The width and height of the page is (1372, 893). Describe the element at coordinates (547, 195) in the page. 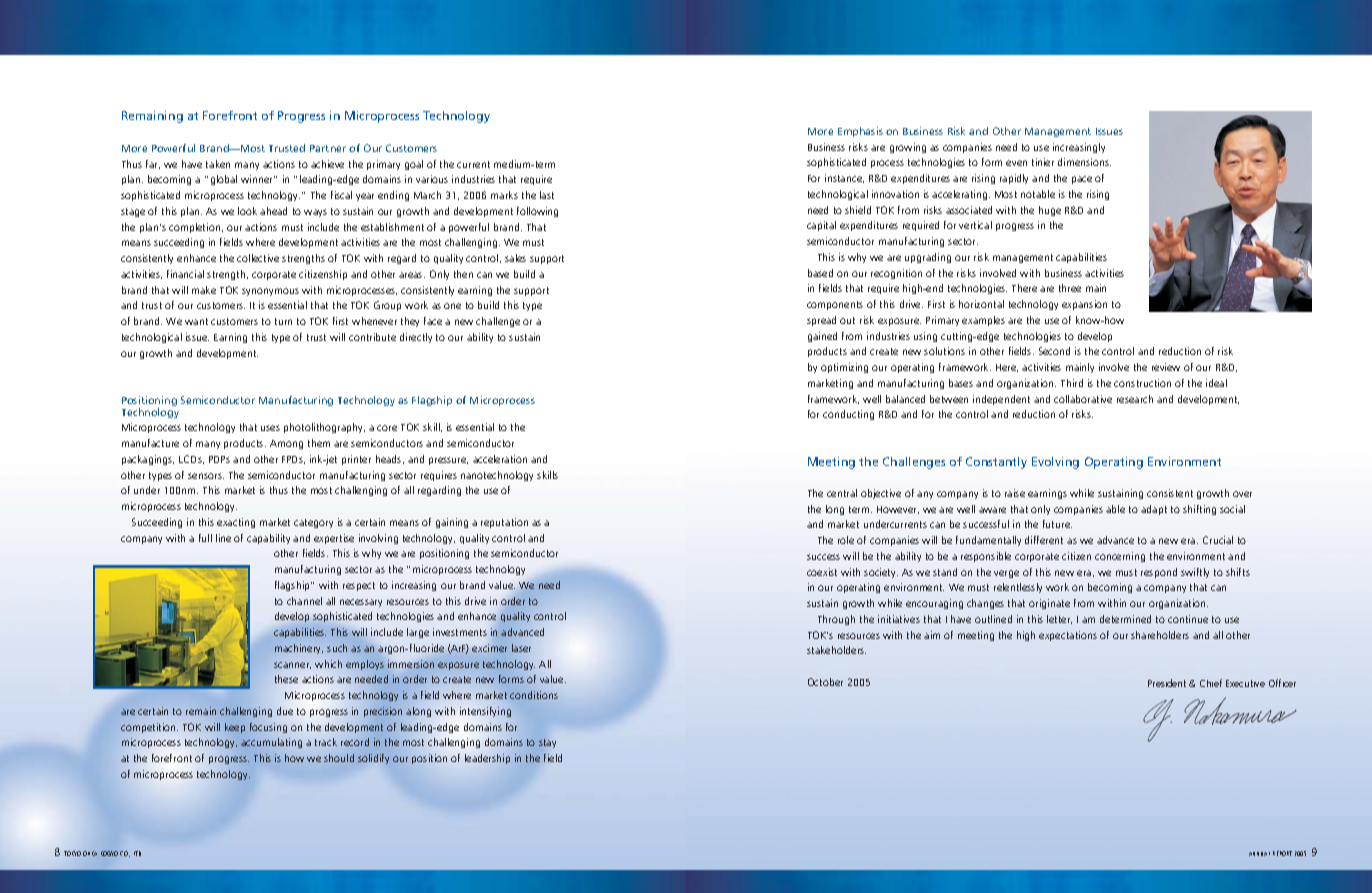

I see `last` at that location.
